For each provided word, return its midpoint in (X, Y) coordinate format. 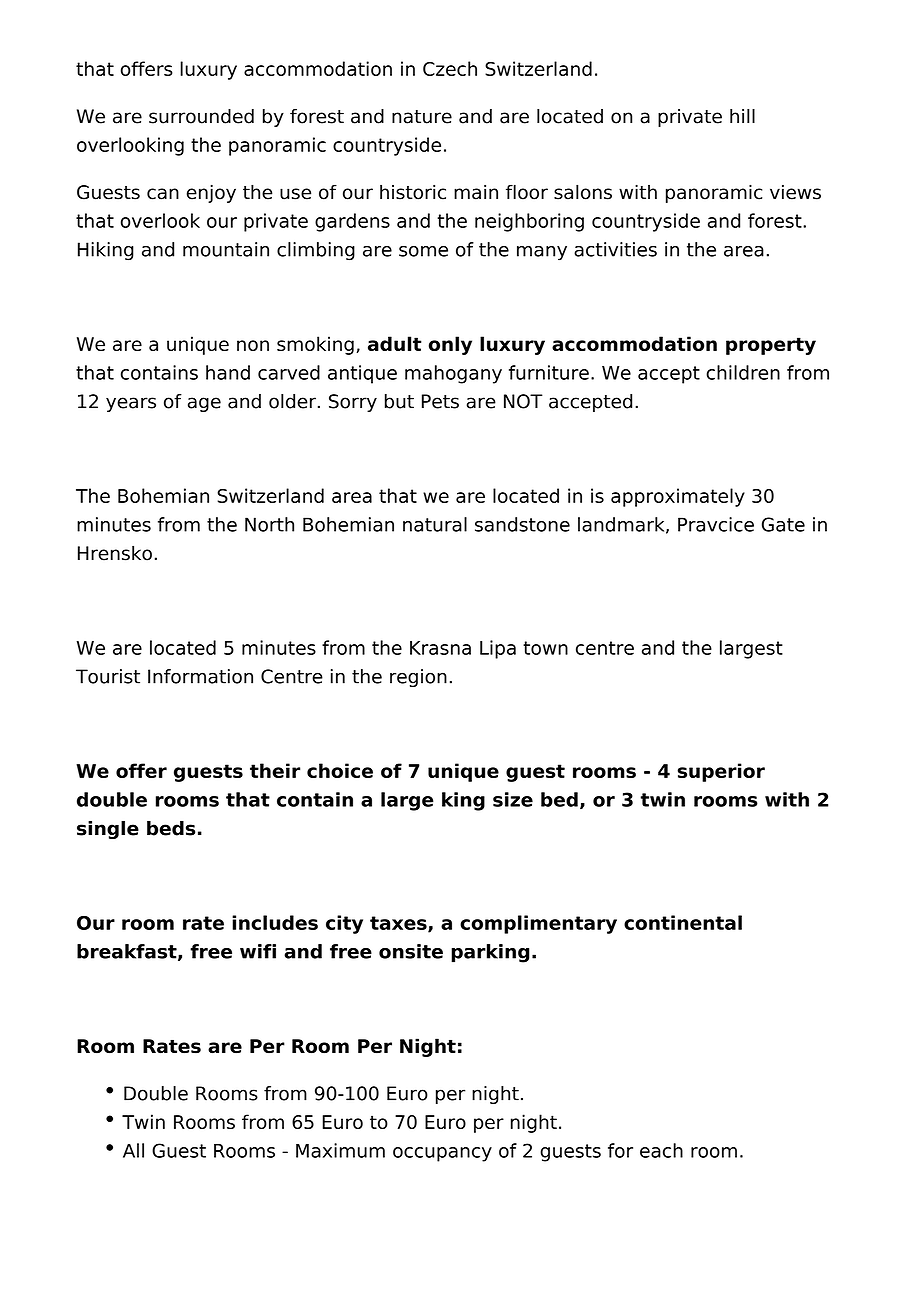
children (743, 372)
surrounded (201, 116)
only (450, 345)
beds (171, 828)
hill (742, 116)
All (133, 1150)
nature (422, 117)
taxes (399, 924)
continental (683, 922)
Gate (783, 524)
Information (200, 676)
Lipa (498, 649)
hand (228, 372)
